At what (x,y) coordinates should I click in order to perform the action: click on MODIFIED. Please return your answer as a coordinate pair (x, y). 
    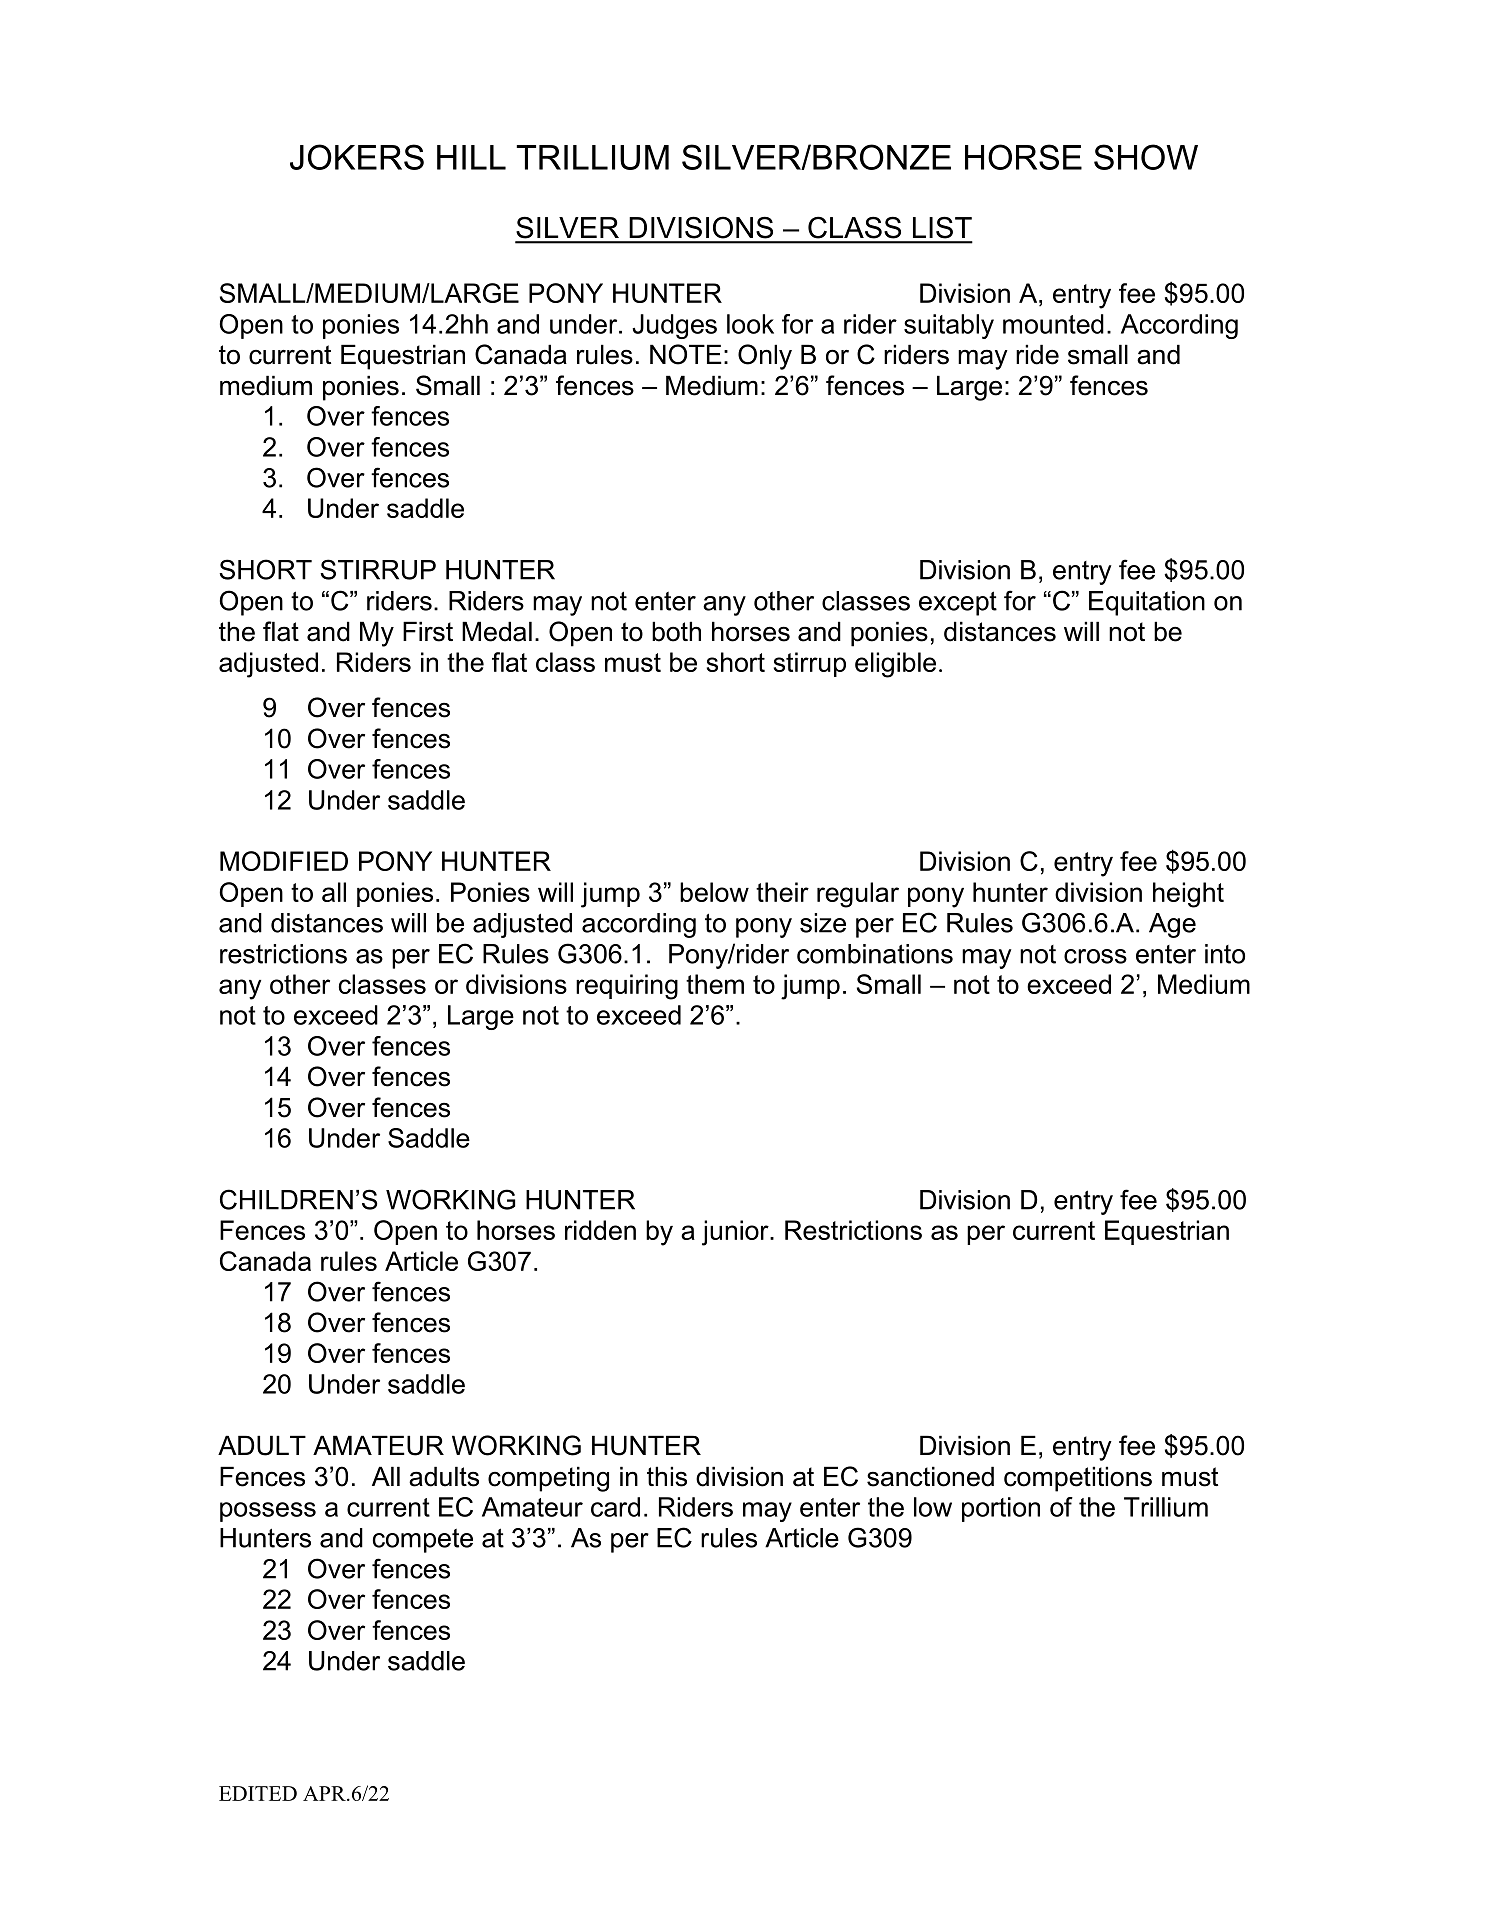
    Looking at the image, I should click on (284, 861).
